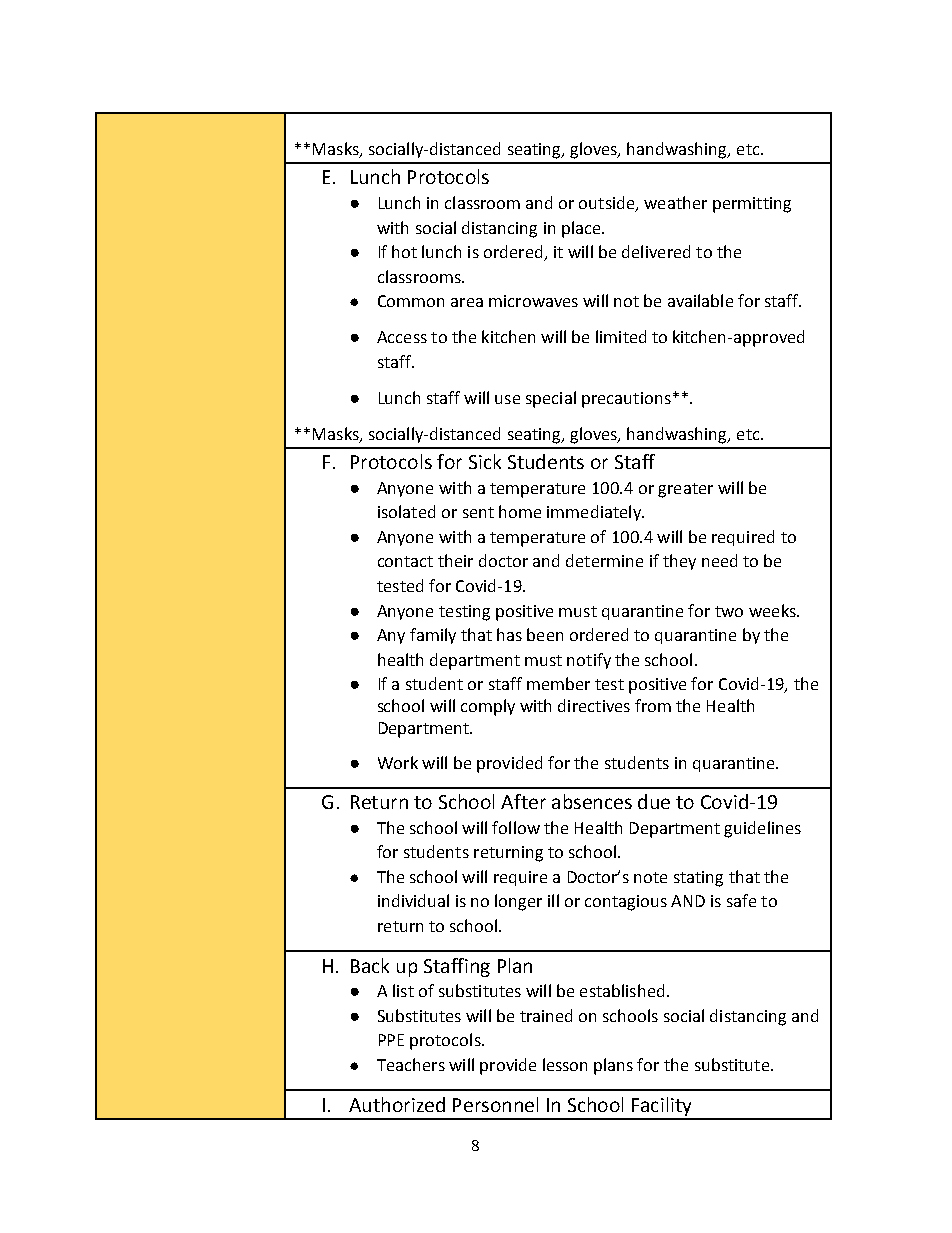  What do you see at coordinates (719, 560) in the image?
I see `need` at bounding box center [719, 560].
